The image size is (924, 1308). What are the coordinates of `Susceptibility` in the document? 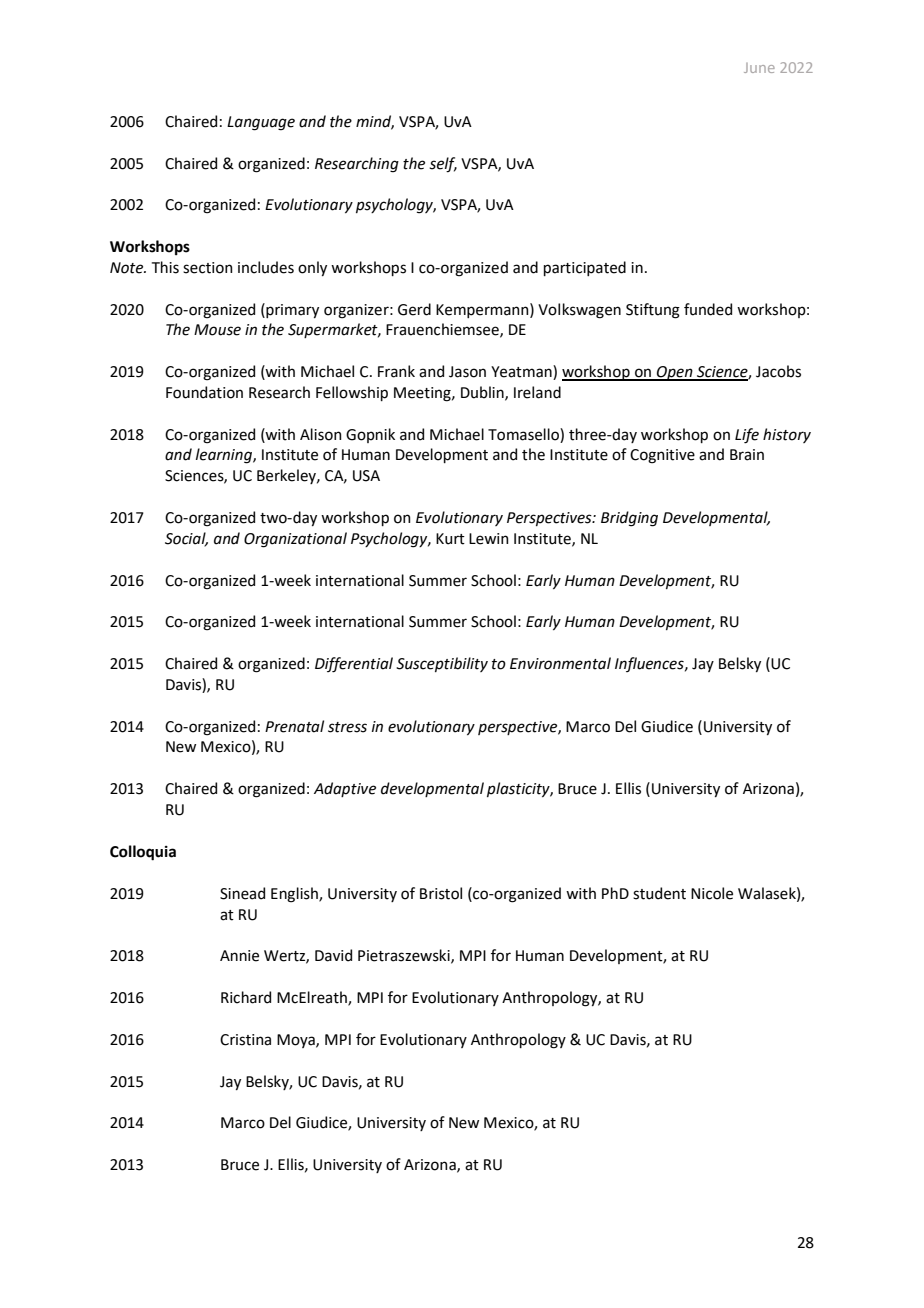 It's located at (442, 664).
